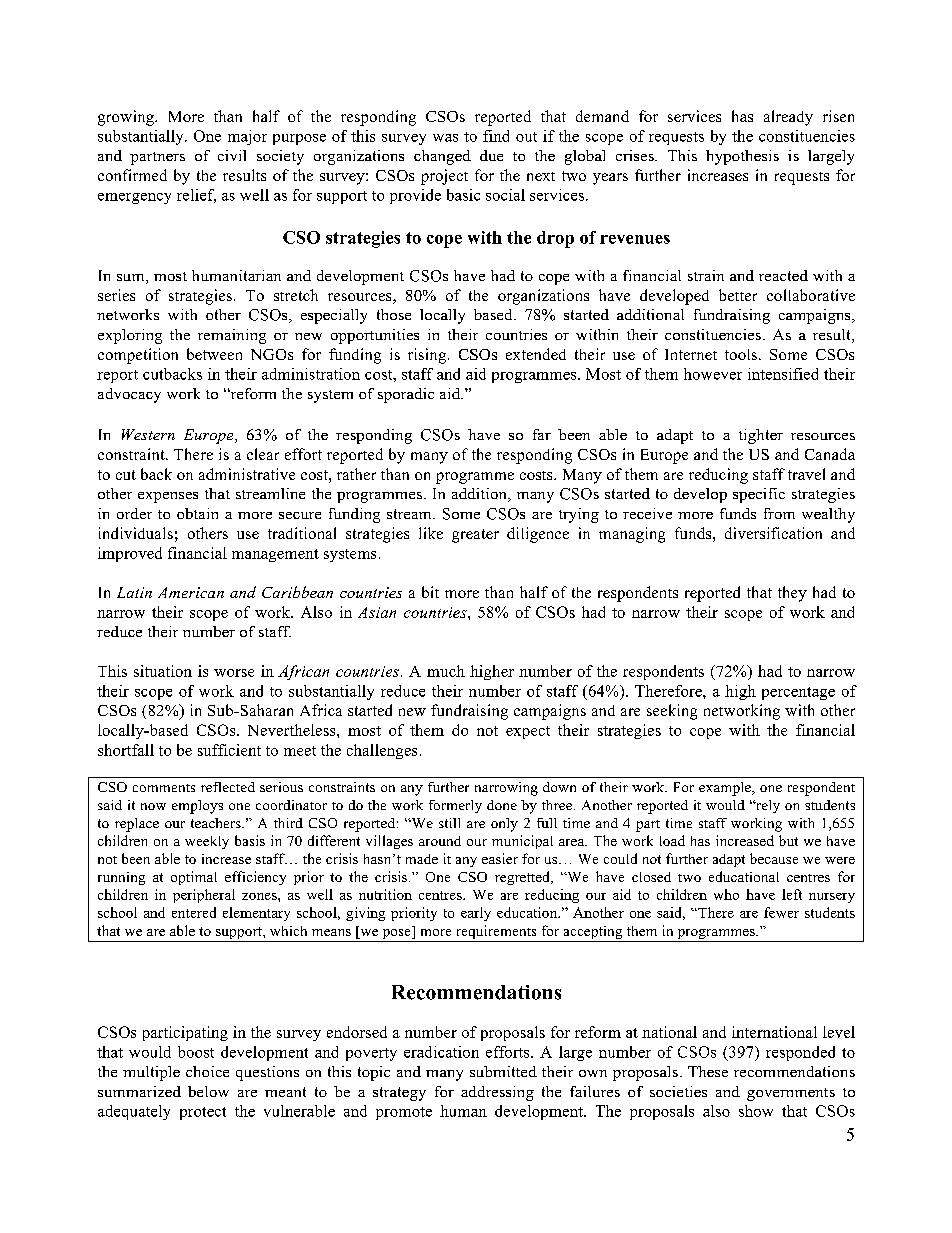 This document has height=1233, width=952. I want to click on bit, so click(430, 592).
